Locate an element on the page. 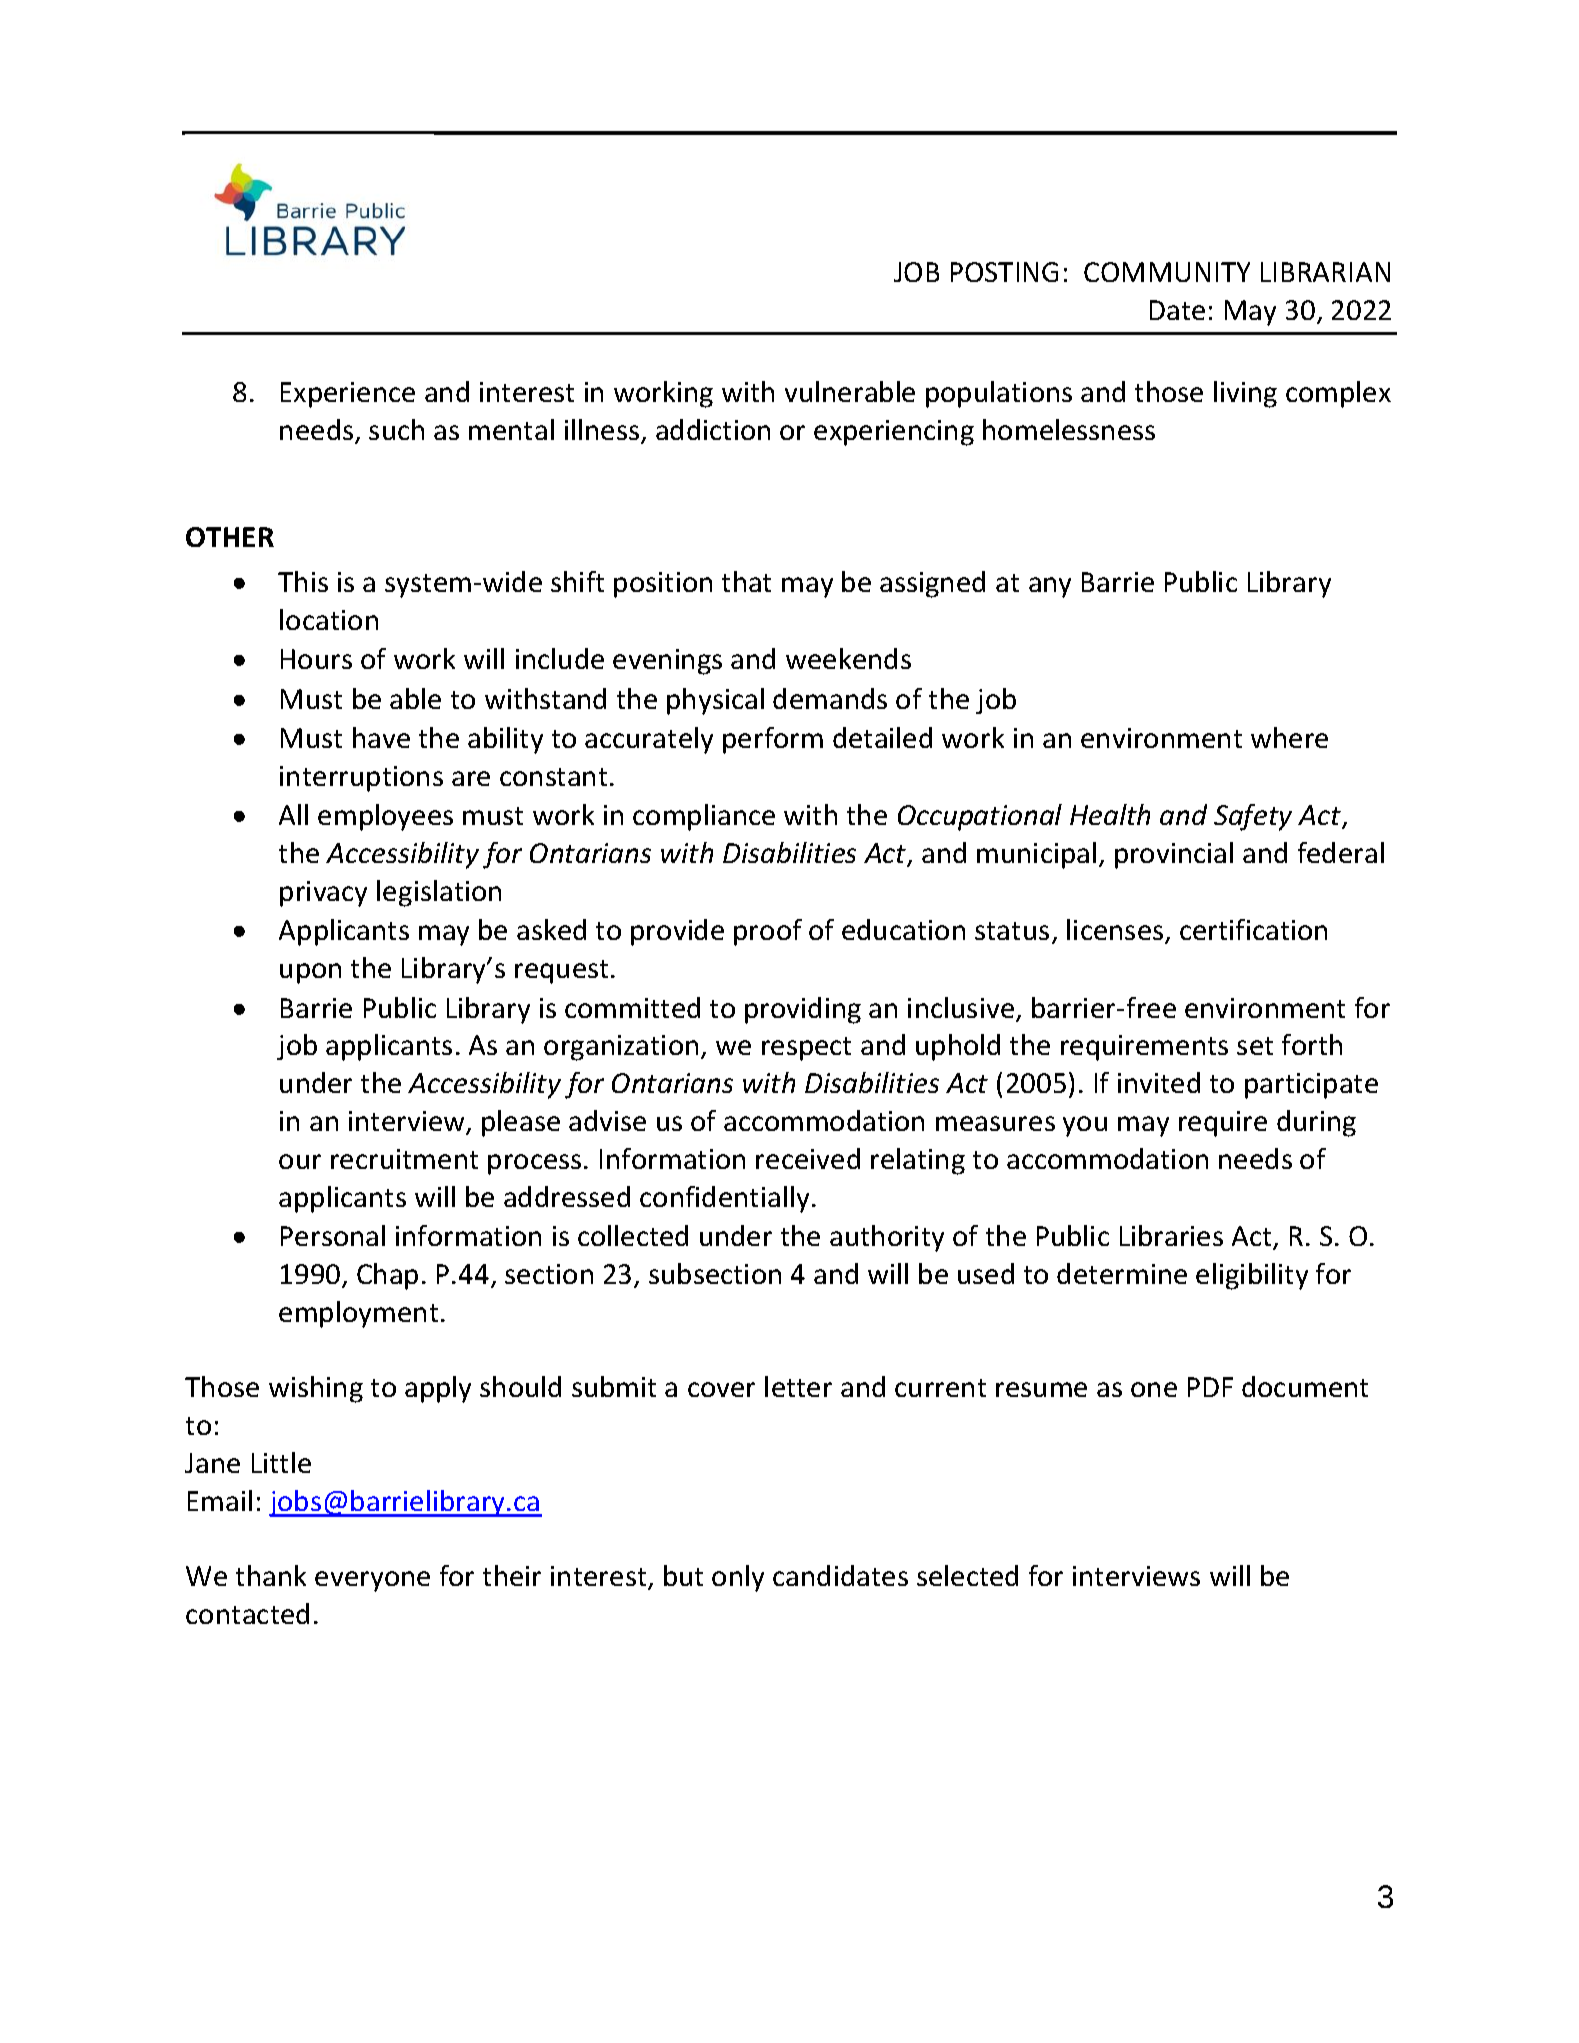 This page has width=1579, height=2043. any is located at coordinates (1050, 587).
